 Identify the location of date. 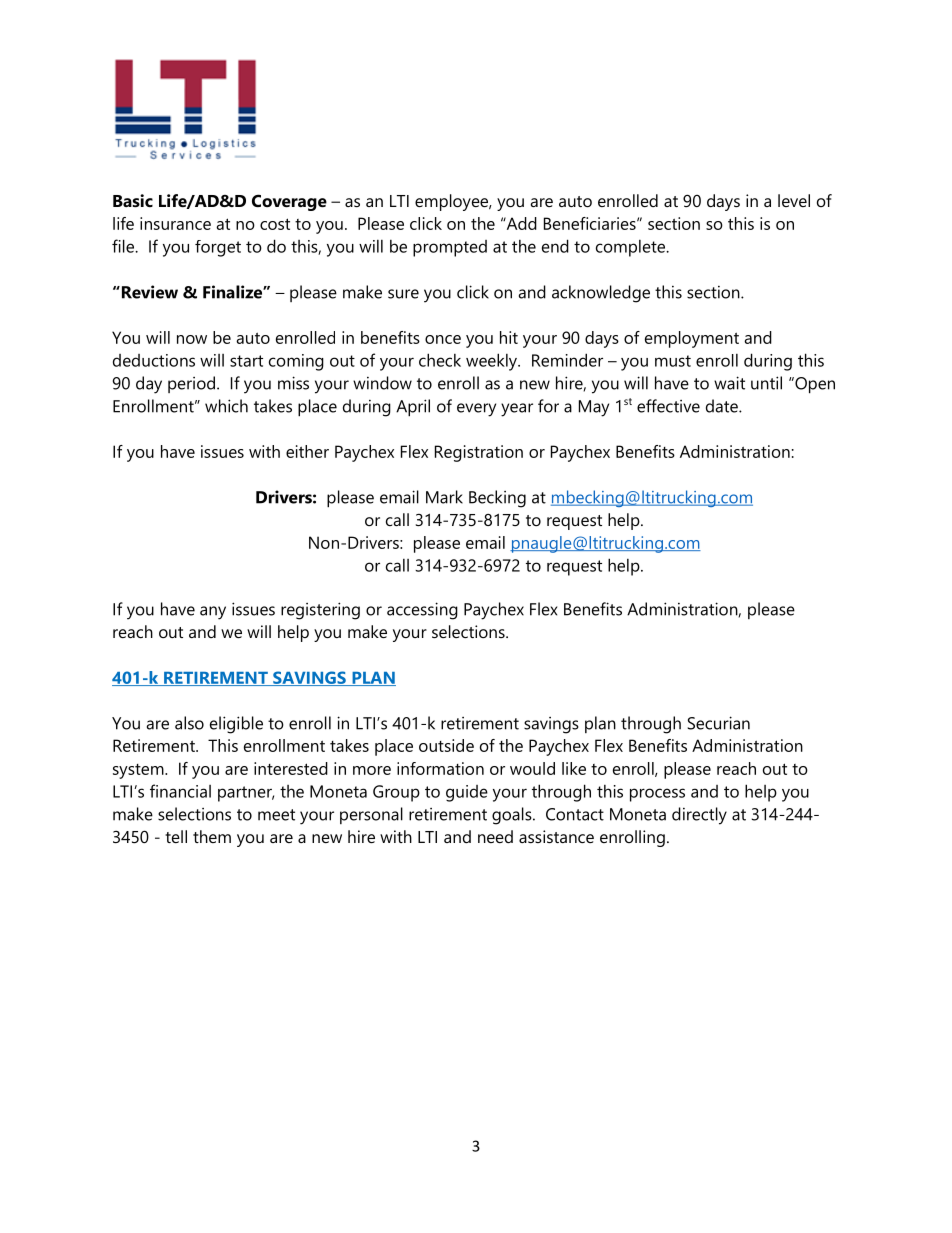
(723, 406).
